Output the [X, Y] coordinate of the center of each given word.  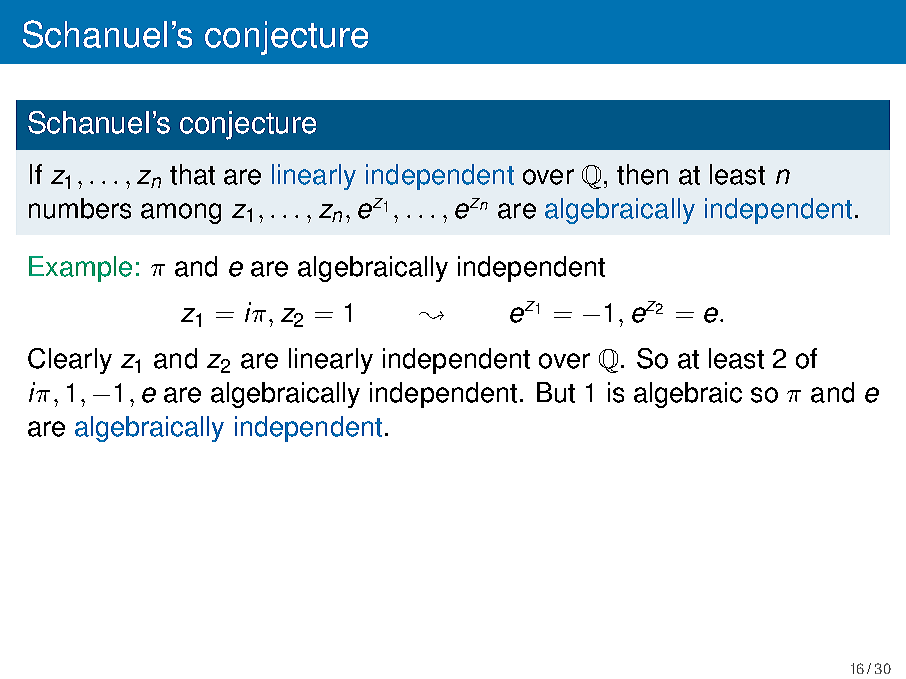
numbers [80, 208]
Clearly [70, 361]
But [556, 392]
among [181, 213]
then [642, 174]
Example [80, 269]
